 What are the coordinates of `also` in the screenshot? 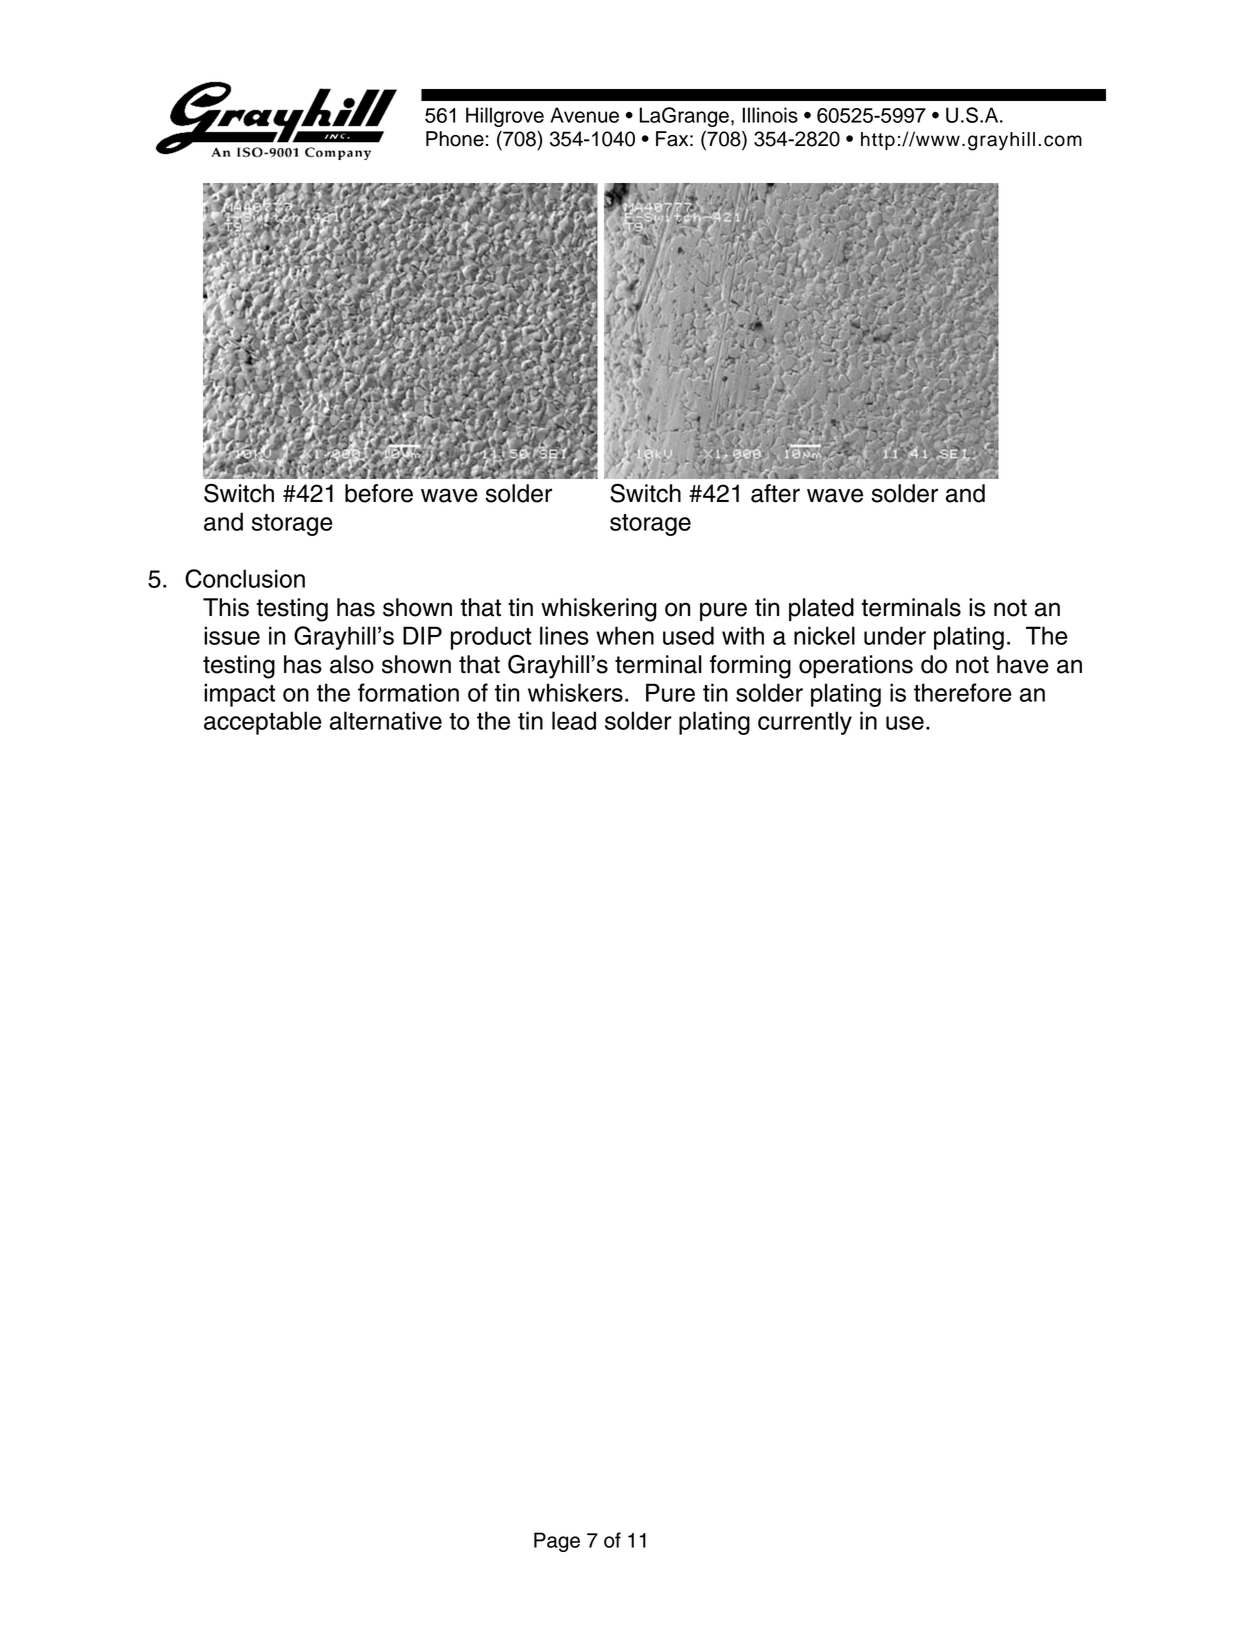 It's located at (352, 664).
